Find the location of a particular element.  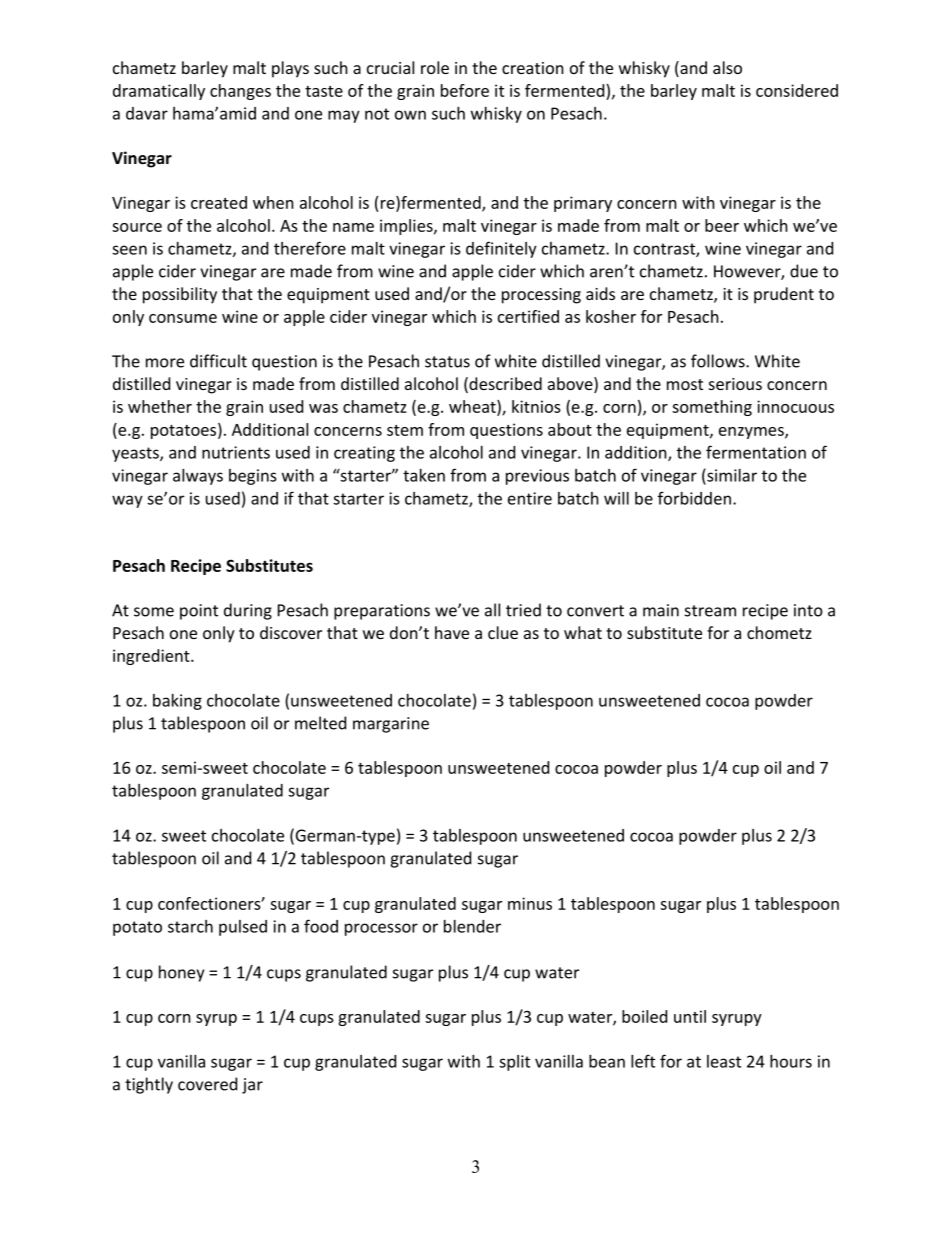

tried is located at coordinates (523, 610).
